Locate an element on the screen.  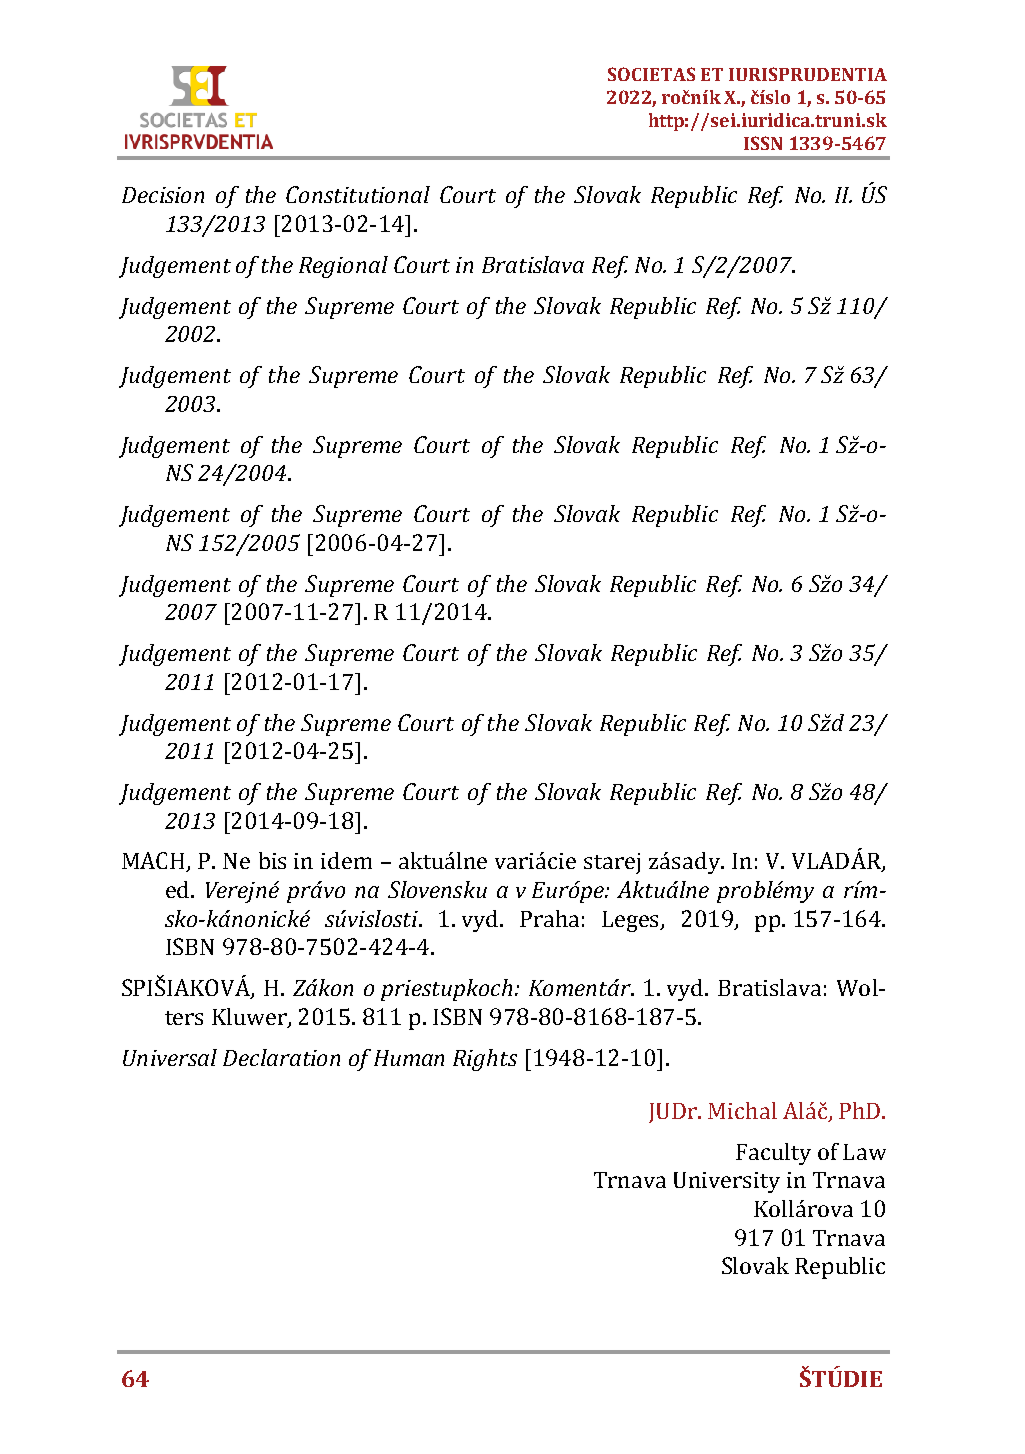
Declaration is located at coordinates (281, 1057).
